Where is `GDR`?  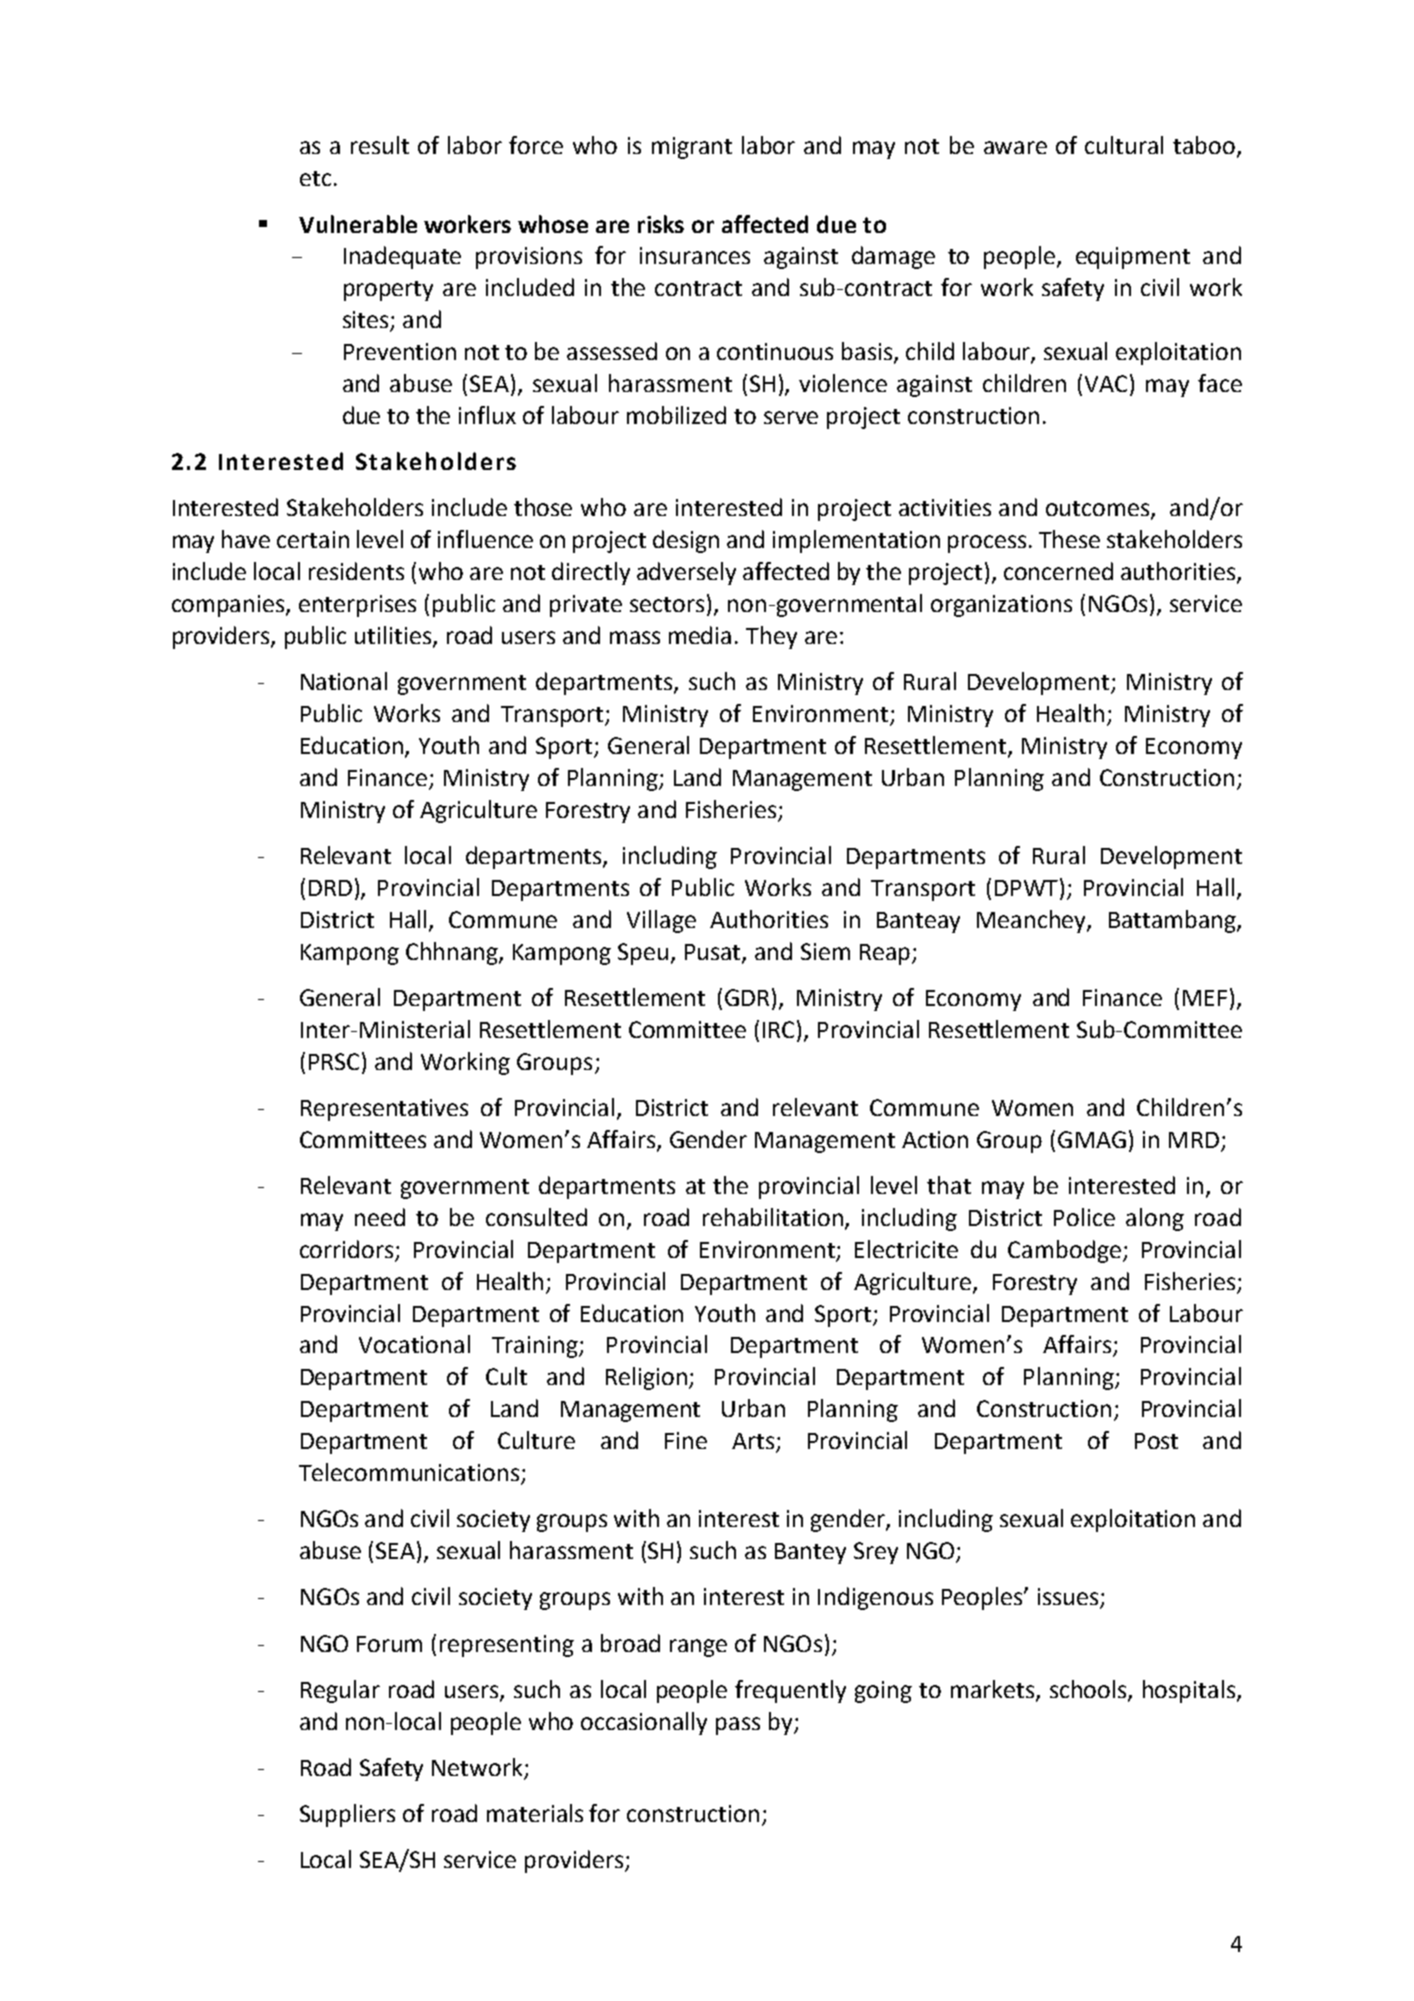
GDR is located at coordinates (749, 997).
